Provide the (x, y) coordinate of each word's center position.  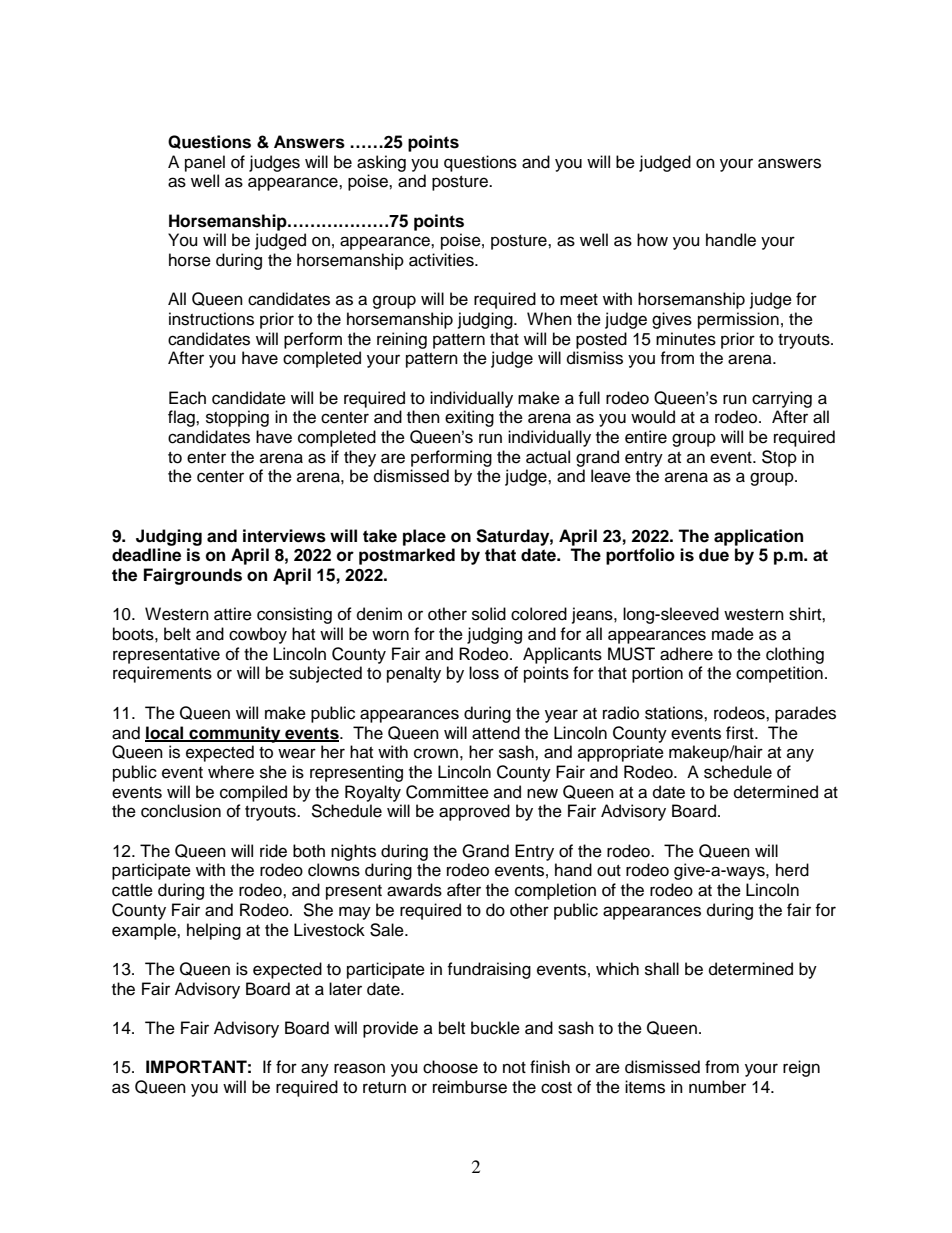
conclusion (181, 811)
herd (792, 870)
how (652, 240)
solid (489, 614)
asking (381, 163)
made (733, 634)
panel (205, 163)
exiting (469, 418)
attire (233, 614)
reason (359, 1068)
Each (187, 398)
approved (474, 812)
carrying (782, 399)
